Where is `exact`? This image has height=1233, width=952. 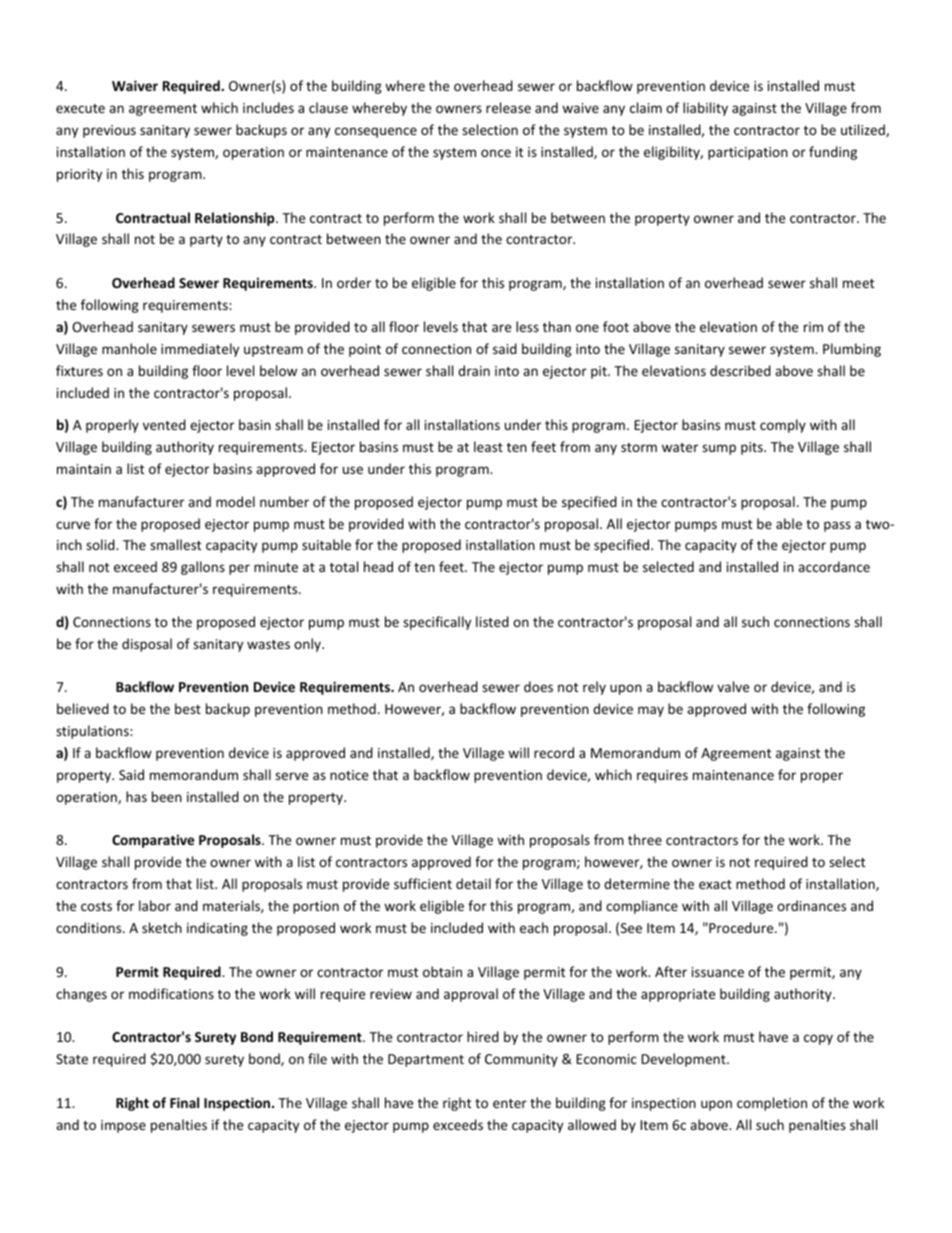
exact is located at coordinates (715, 884).
